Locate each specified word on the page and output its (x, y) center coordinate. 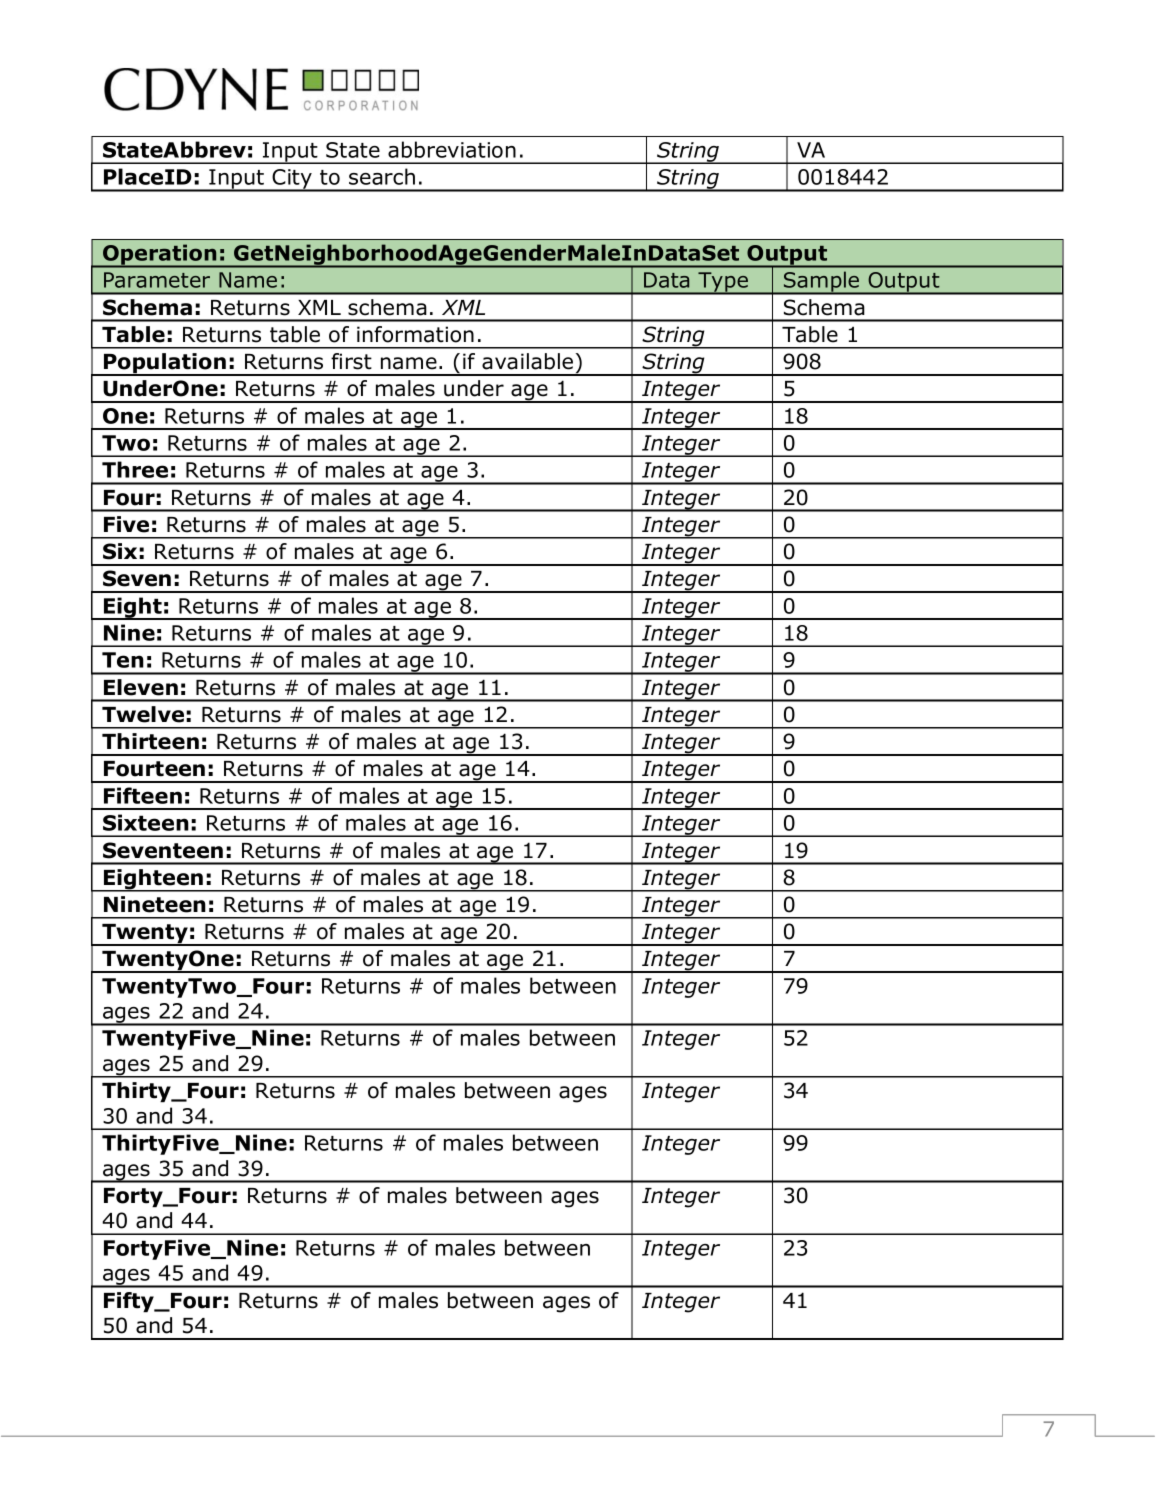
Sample (821, 283)
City (292, 180)
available (527, 361)
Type (723, 283)
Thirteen (150, 741)
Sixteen (146, 822)
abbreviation (452, 149)
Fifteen (143, 795)
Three (135, 469)
